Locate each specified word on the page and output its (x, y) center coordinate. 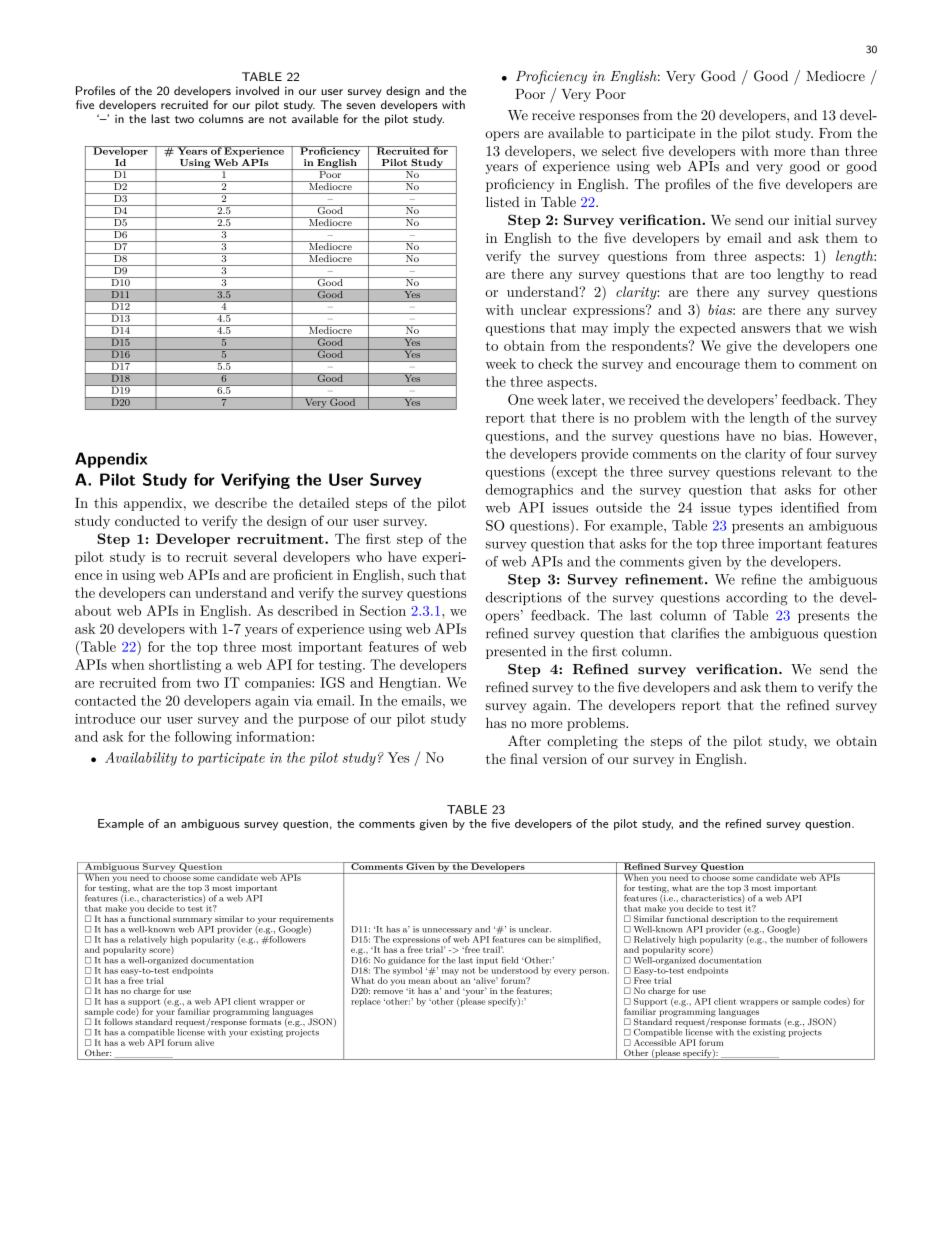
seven (361, 106)
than (825, 150)
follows (117, 1020)
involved (257, 90)
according (757, 599)
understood (514, 970)
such (422, 574)
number (802, 938)
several (255, 556)
